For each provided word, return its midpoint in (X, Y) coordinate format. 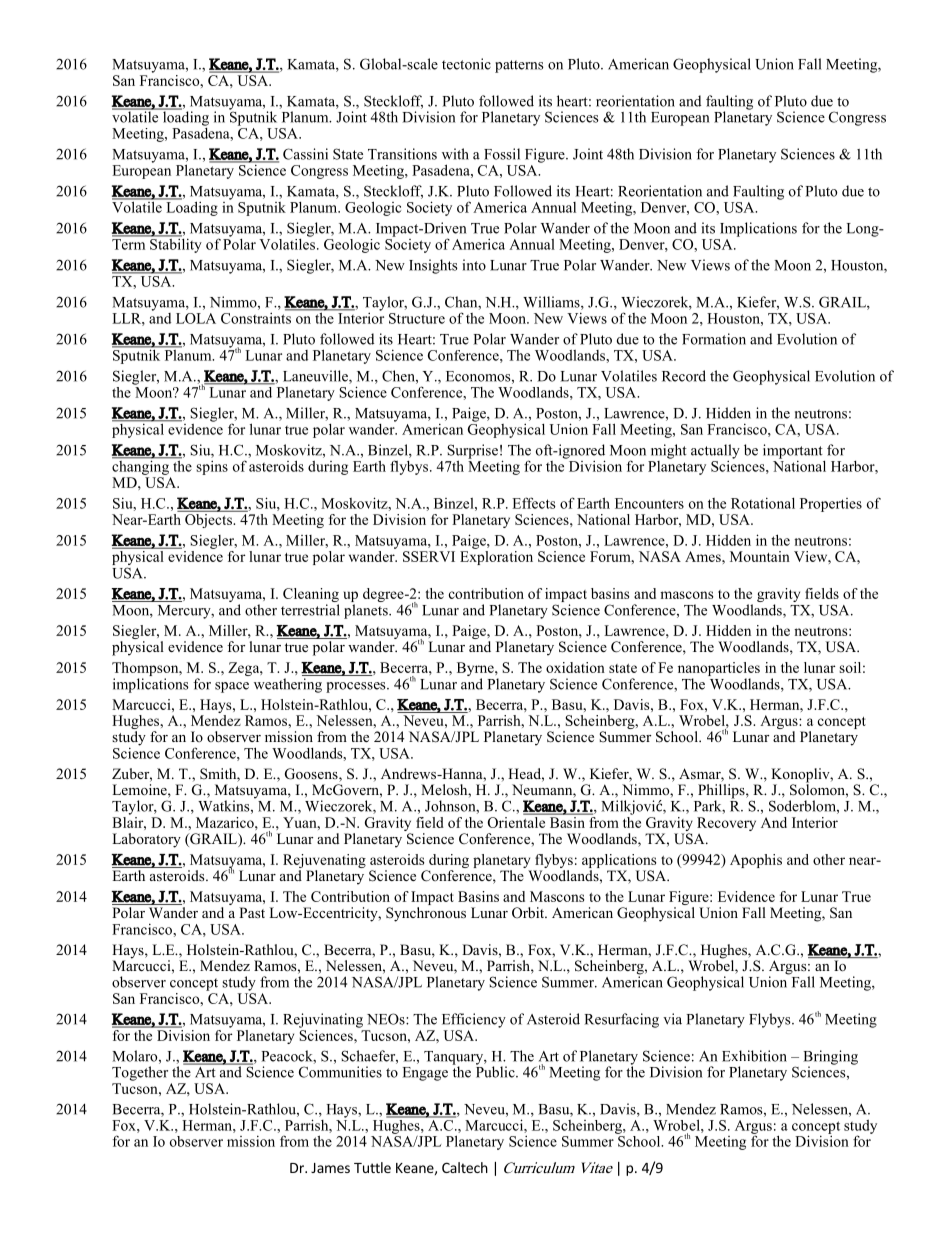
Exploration (496, 558)
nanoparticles (719, 670)
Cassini (305, 154)
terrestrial (310, 610)
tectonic (466, 64)
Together (140, 1073)
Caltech (465, 1167)
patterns (519, 66)
